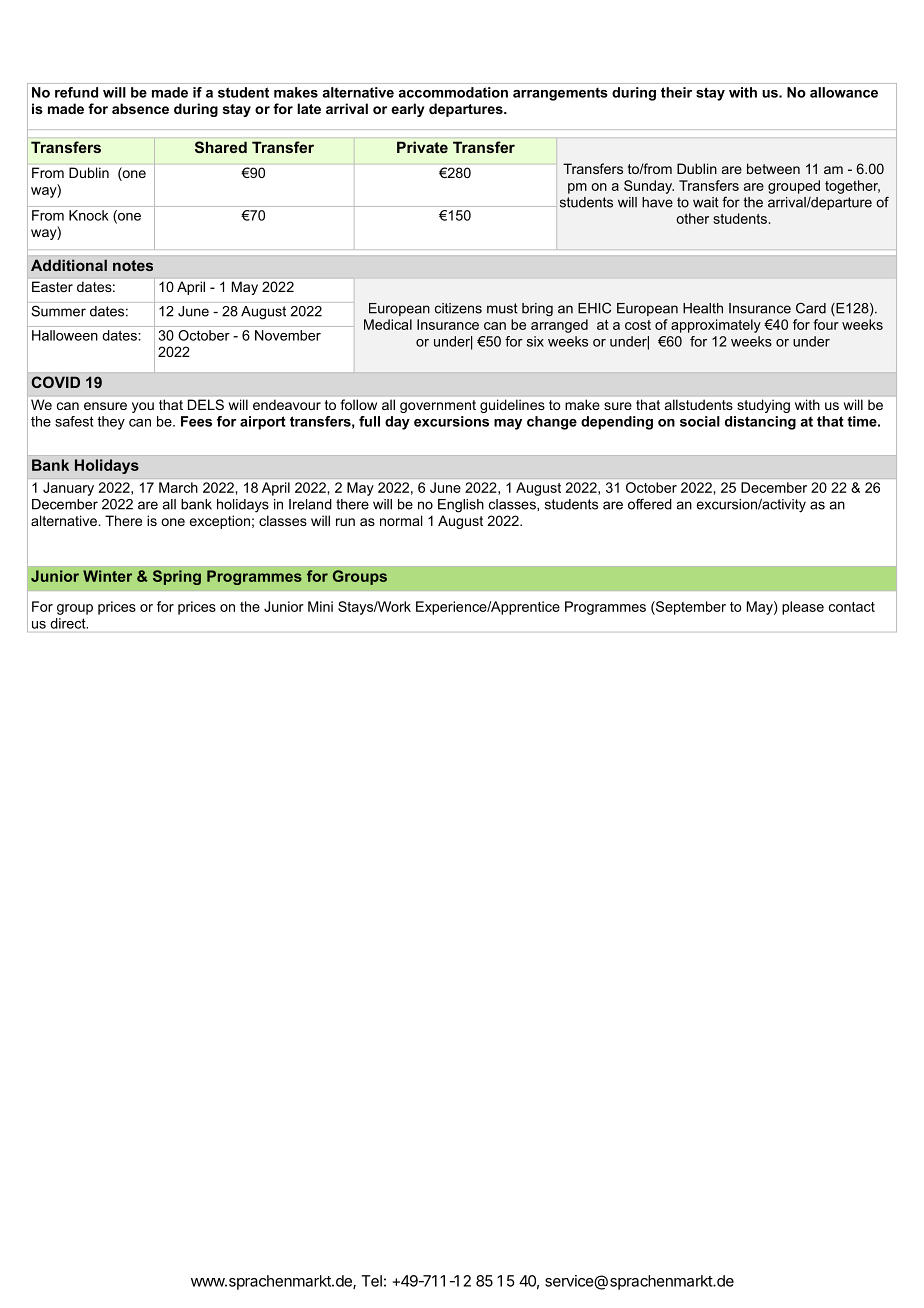  I want to click on their, so click(676, 92).
